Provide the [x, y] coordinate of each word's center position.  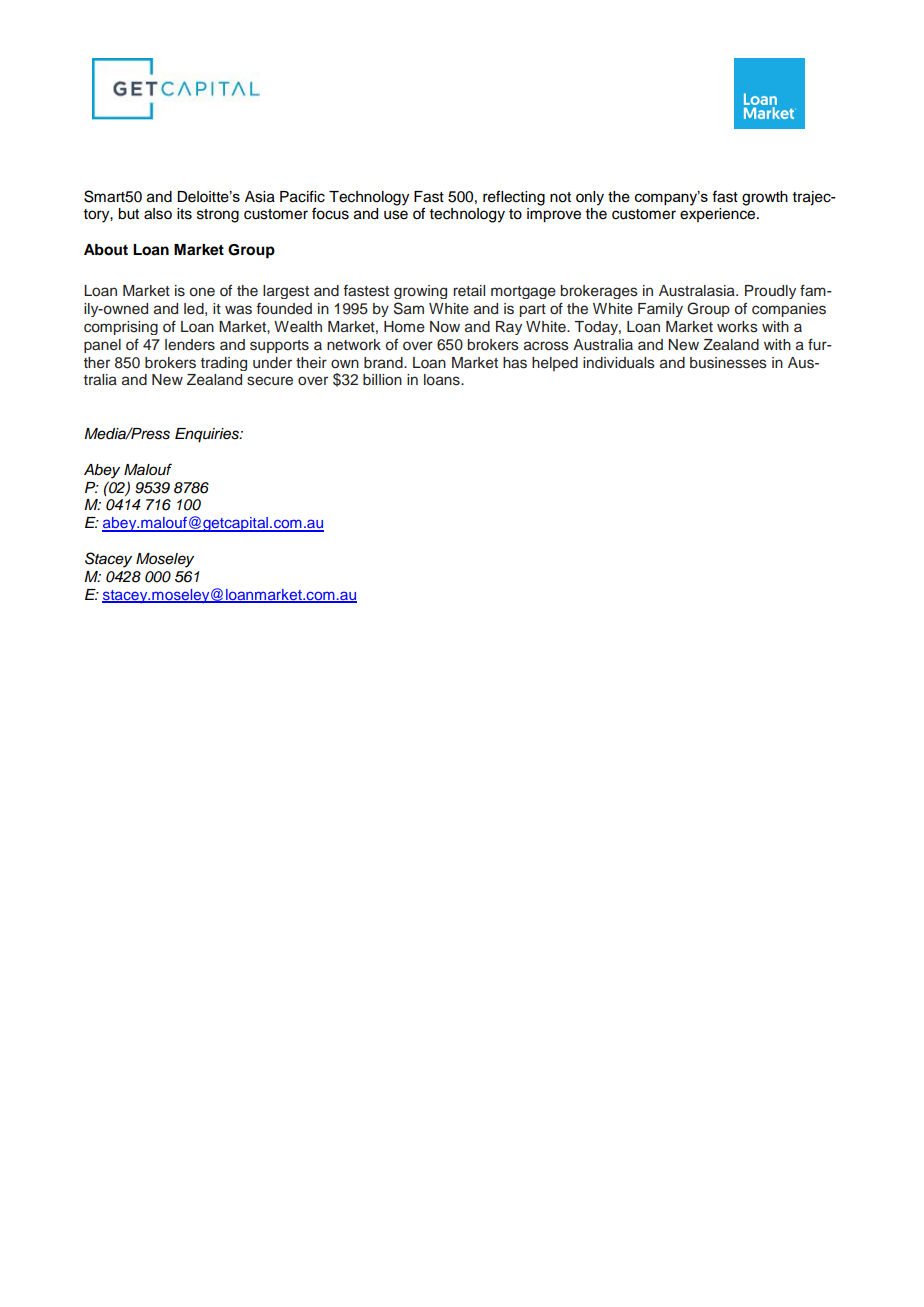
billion [382, 380]
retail [469, 290]
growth [765, 198]
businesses [728, 363]
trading [224, 364]
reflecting [514, 198]
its [184, 214]
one [202, 292]
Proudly [770, 292]
